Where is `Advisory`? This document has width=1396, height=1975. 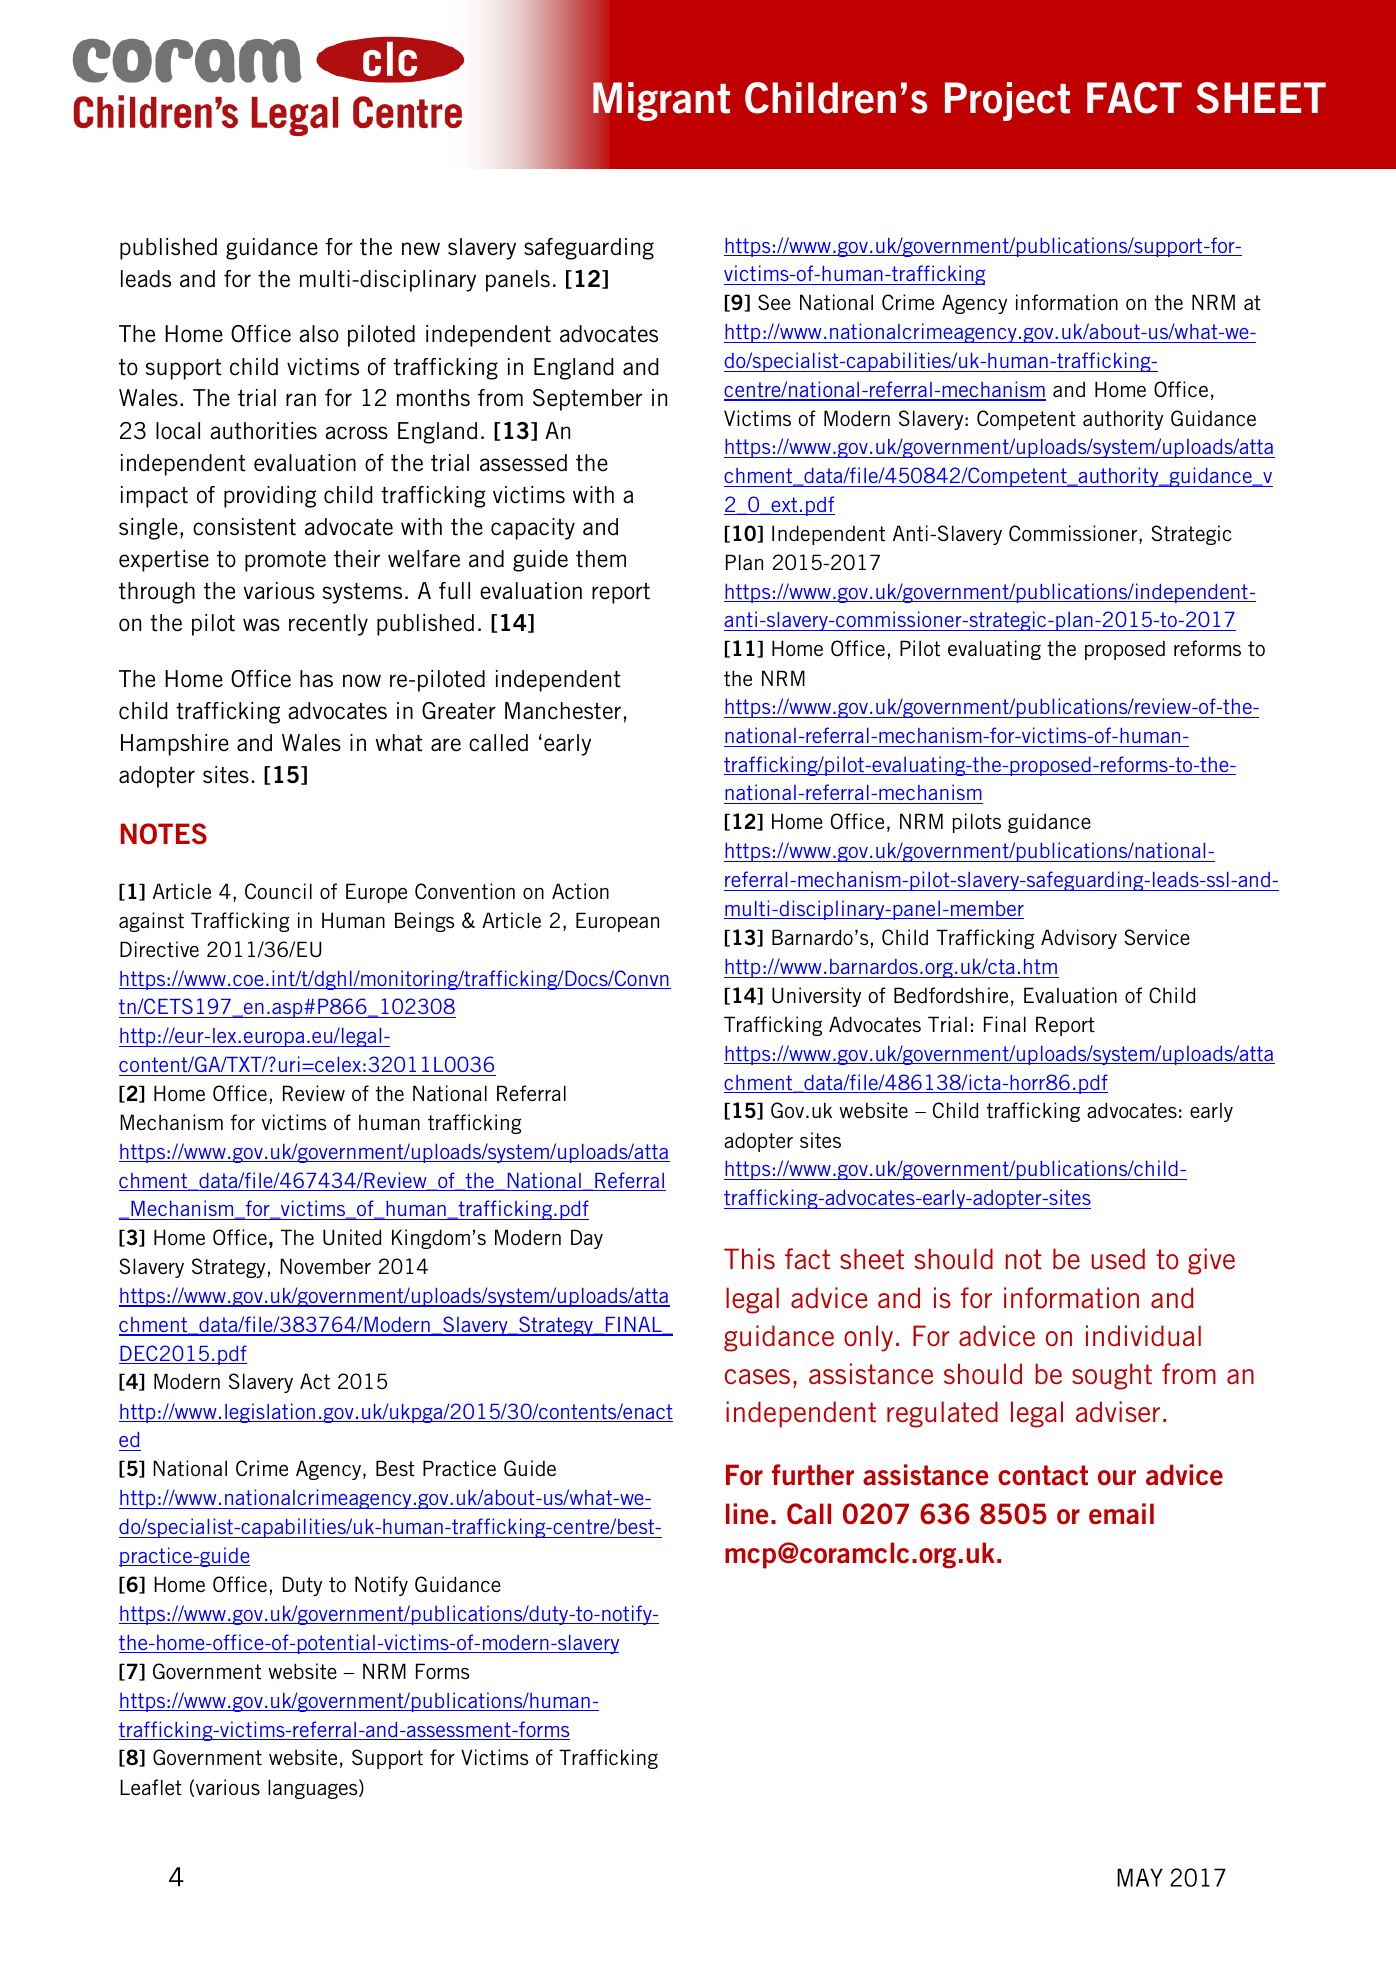 Advisory is located at coordinates (1079, 939).
